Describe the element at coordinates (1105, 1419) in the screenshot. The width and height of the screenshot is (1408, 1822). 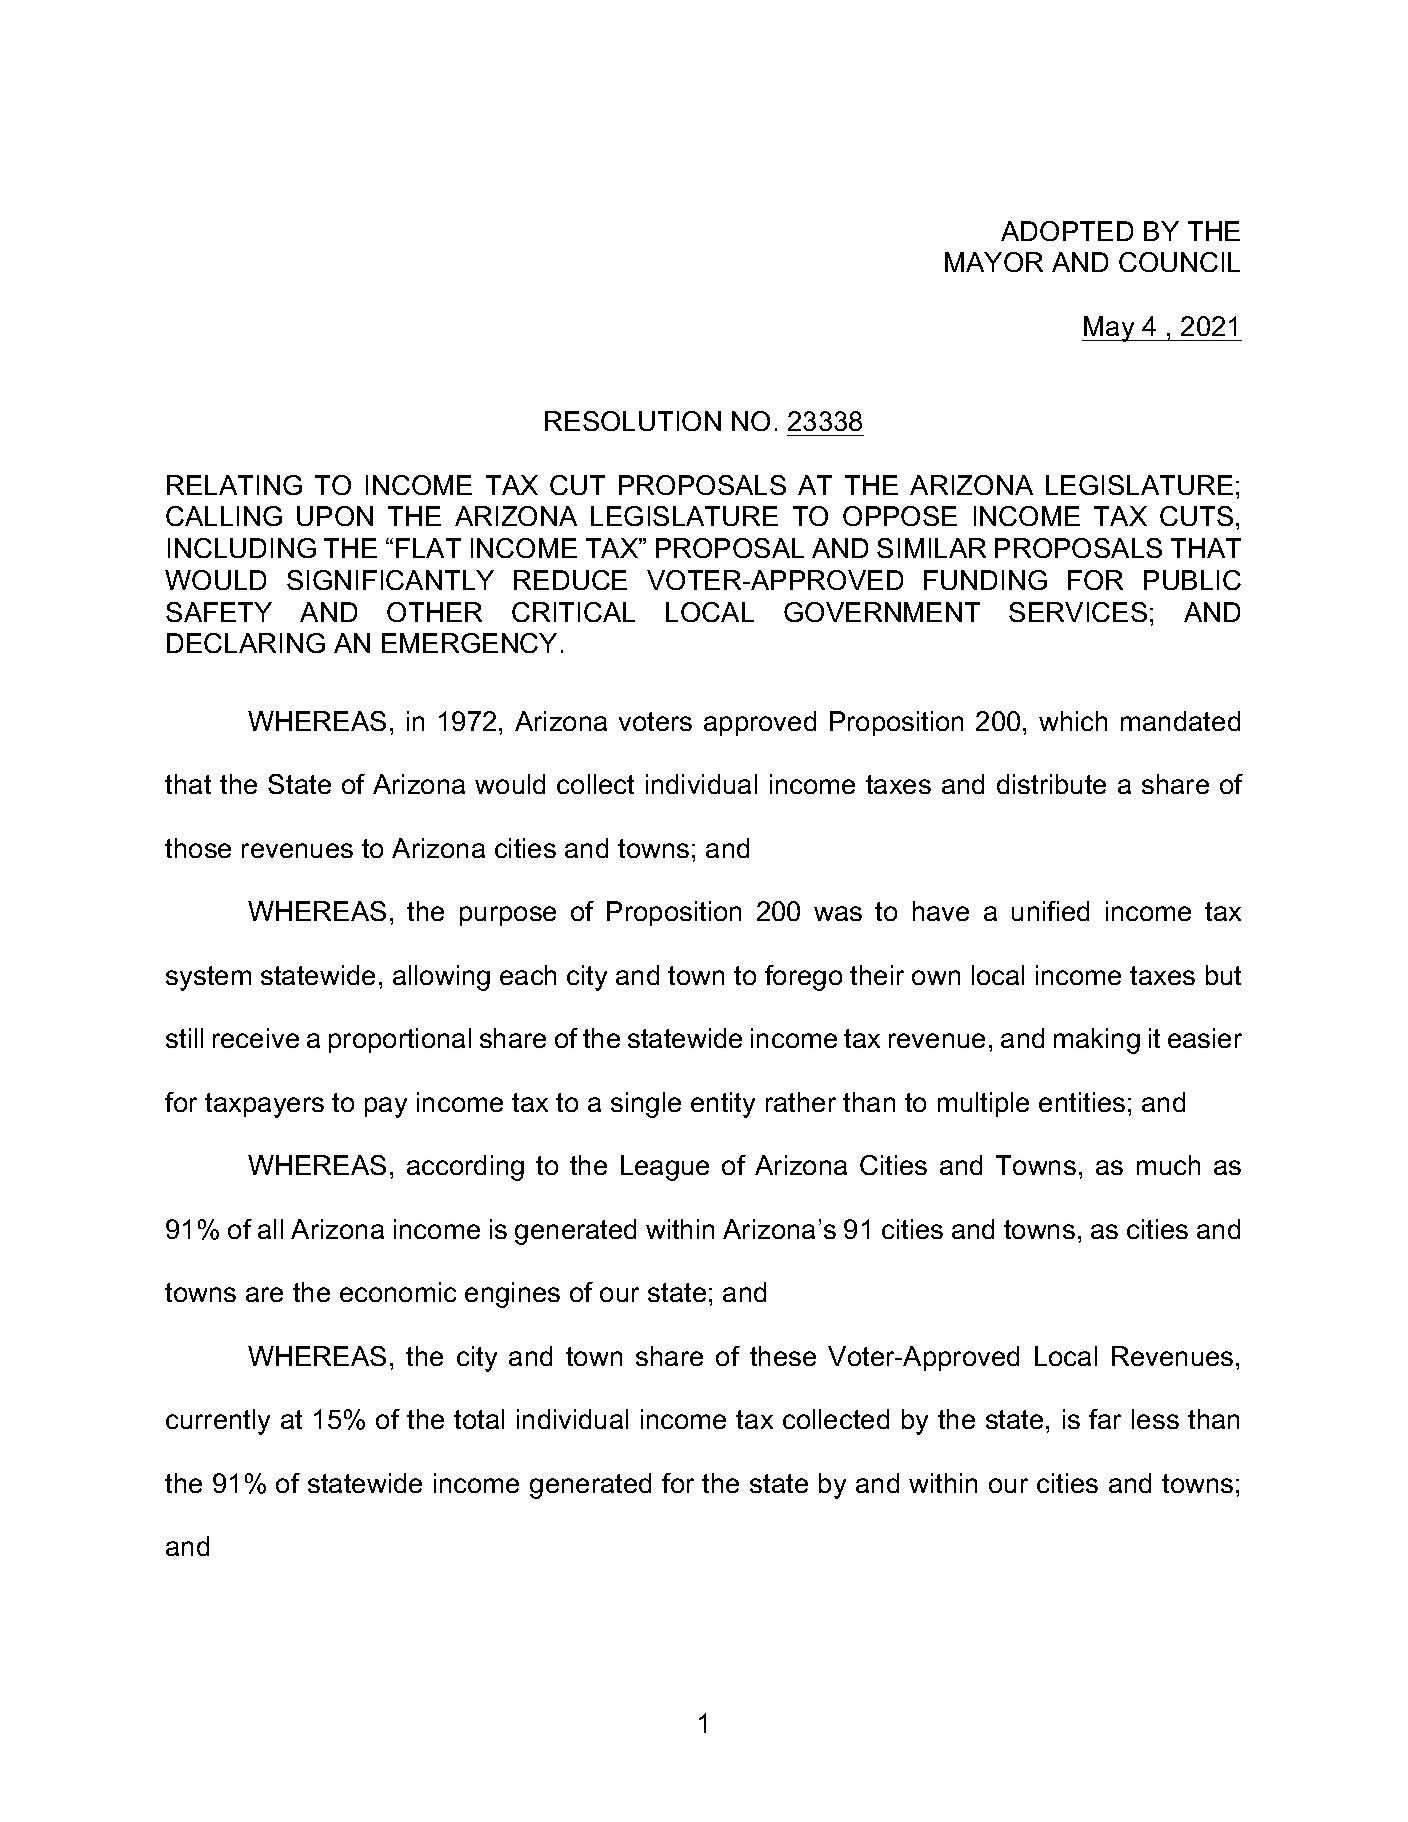
I see `far` at that location.
